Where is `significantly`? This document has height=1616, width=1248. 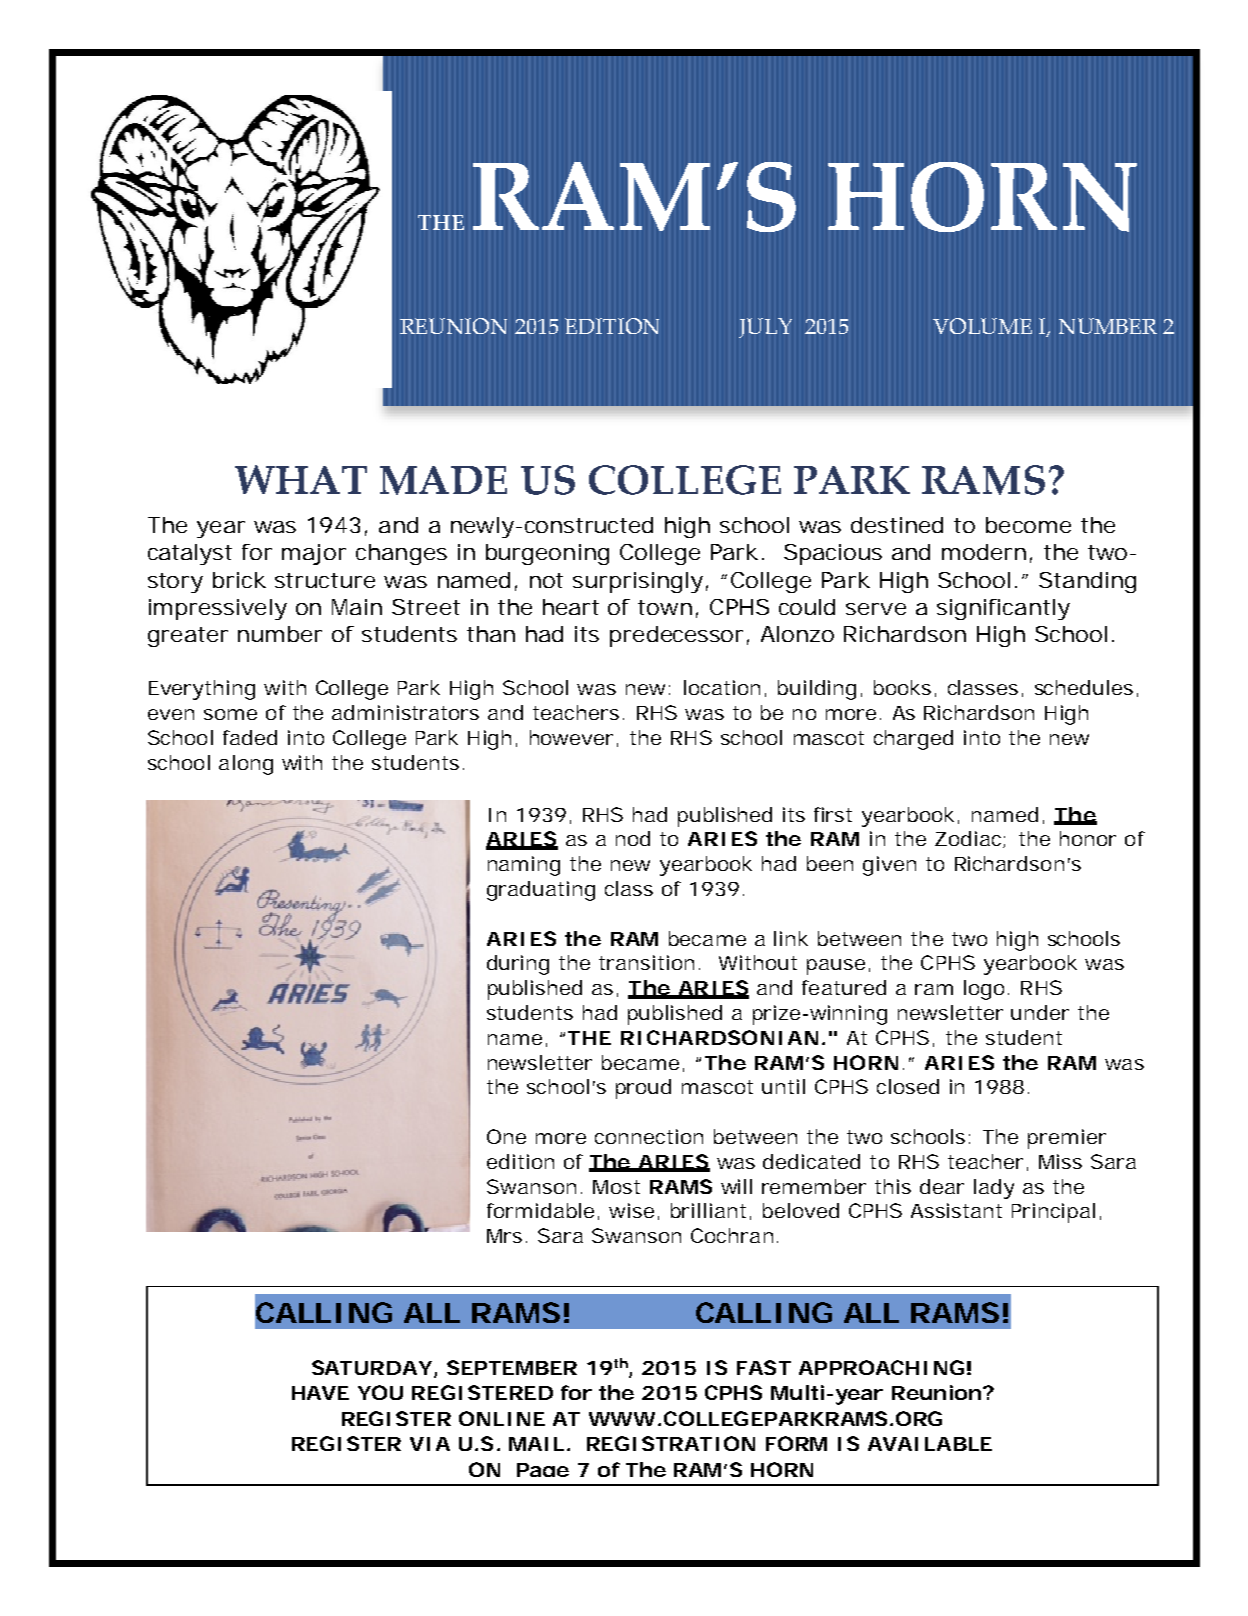
significantly is located at coordinates (1003, 609).
